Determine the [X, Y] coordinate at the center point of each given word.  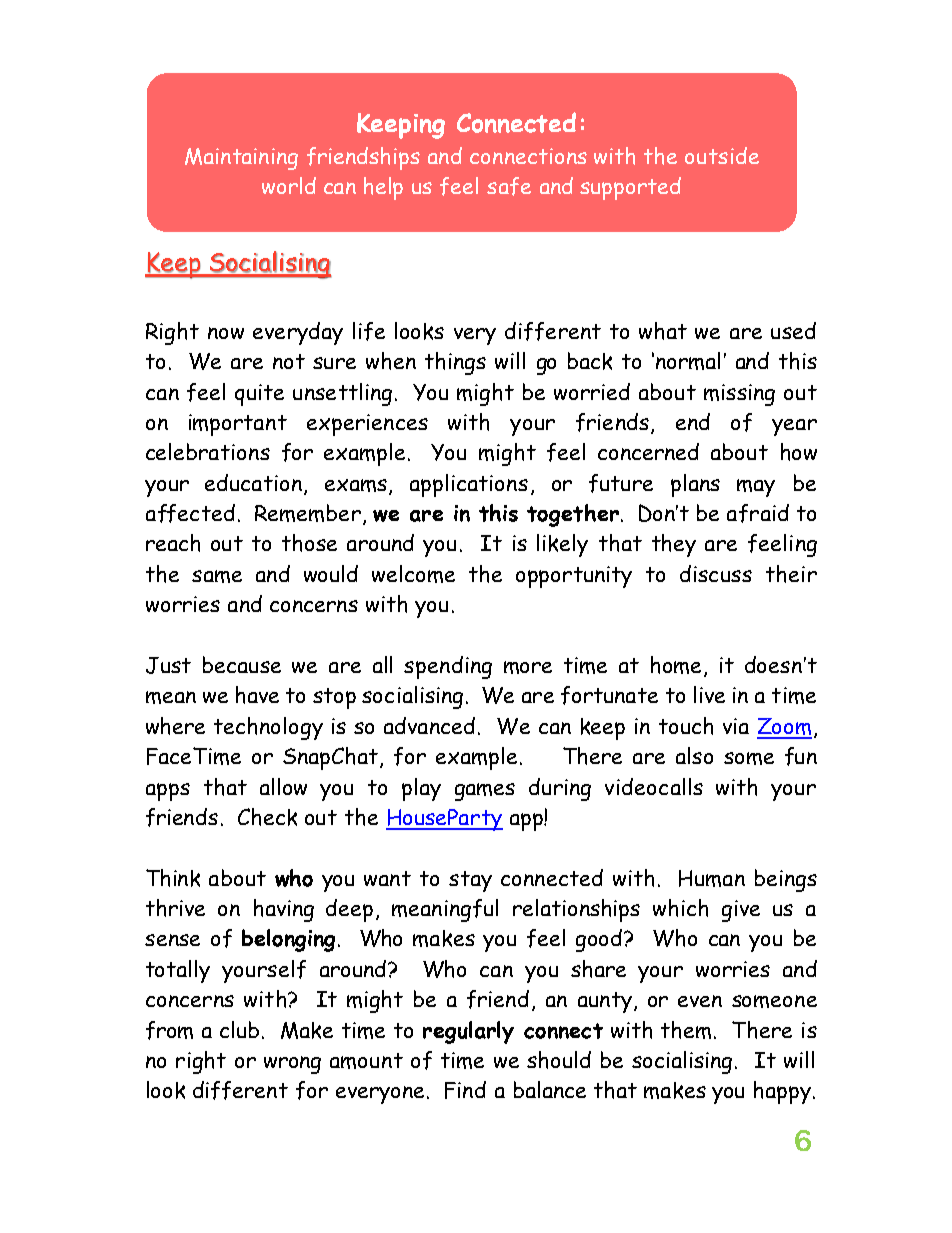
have [257, 695]
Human [712, 878]
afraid [758, 513]
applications [469, 485]
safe [509, 186]
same [217, 576]
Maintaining [241, 159]
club [239, 1029]
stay [470, 881]
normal [688, 361]
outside [722, 155]
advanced [429, 725]
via [736, 726]
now [226, 333]
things [455, 363]
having [284, 910]
